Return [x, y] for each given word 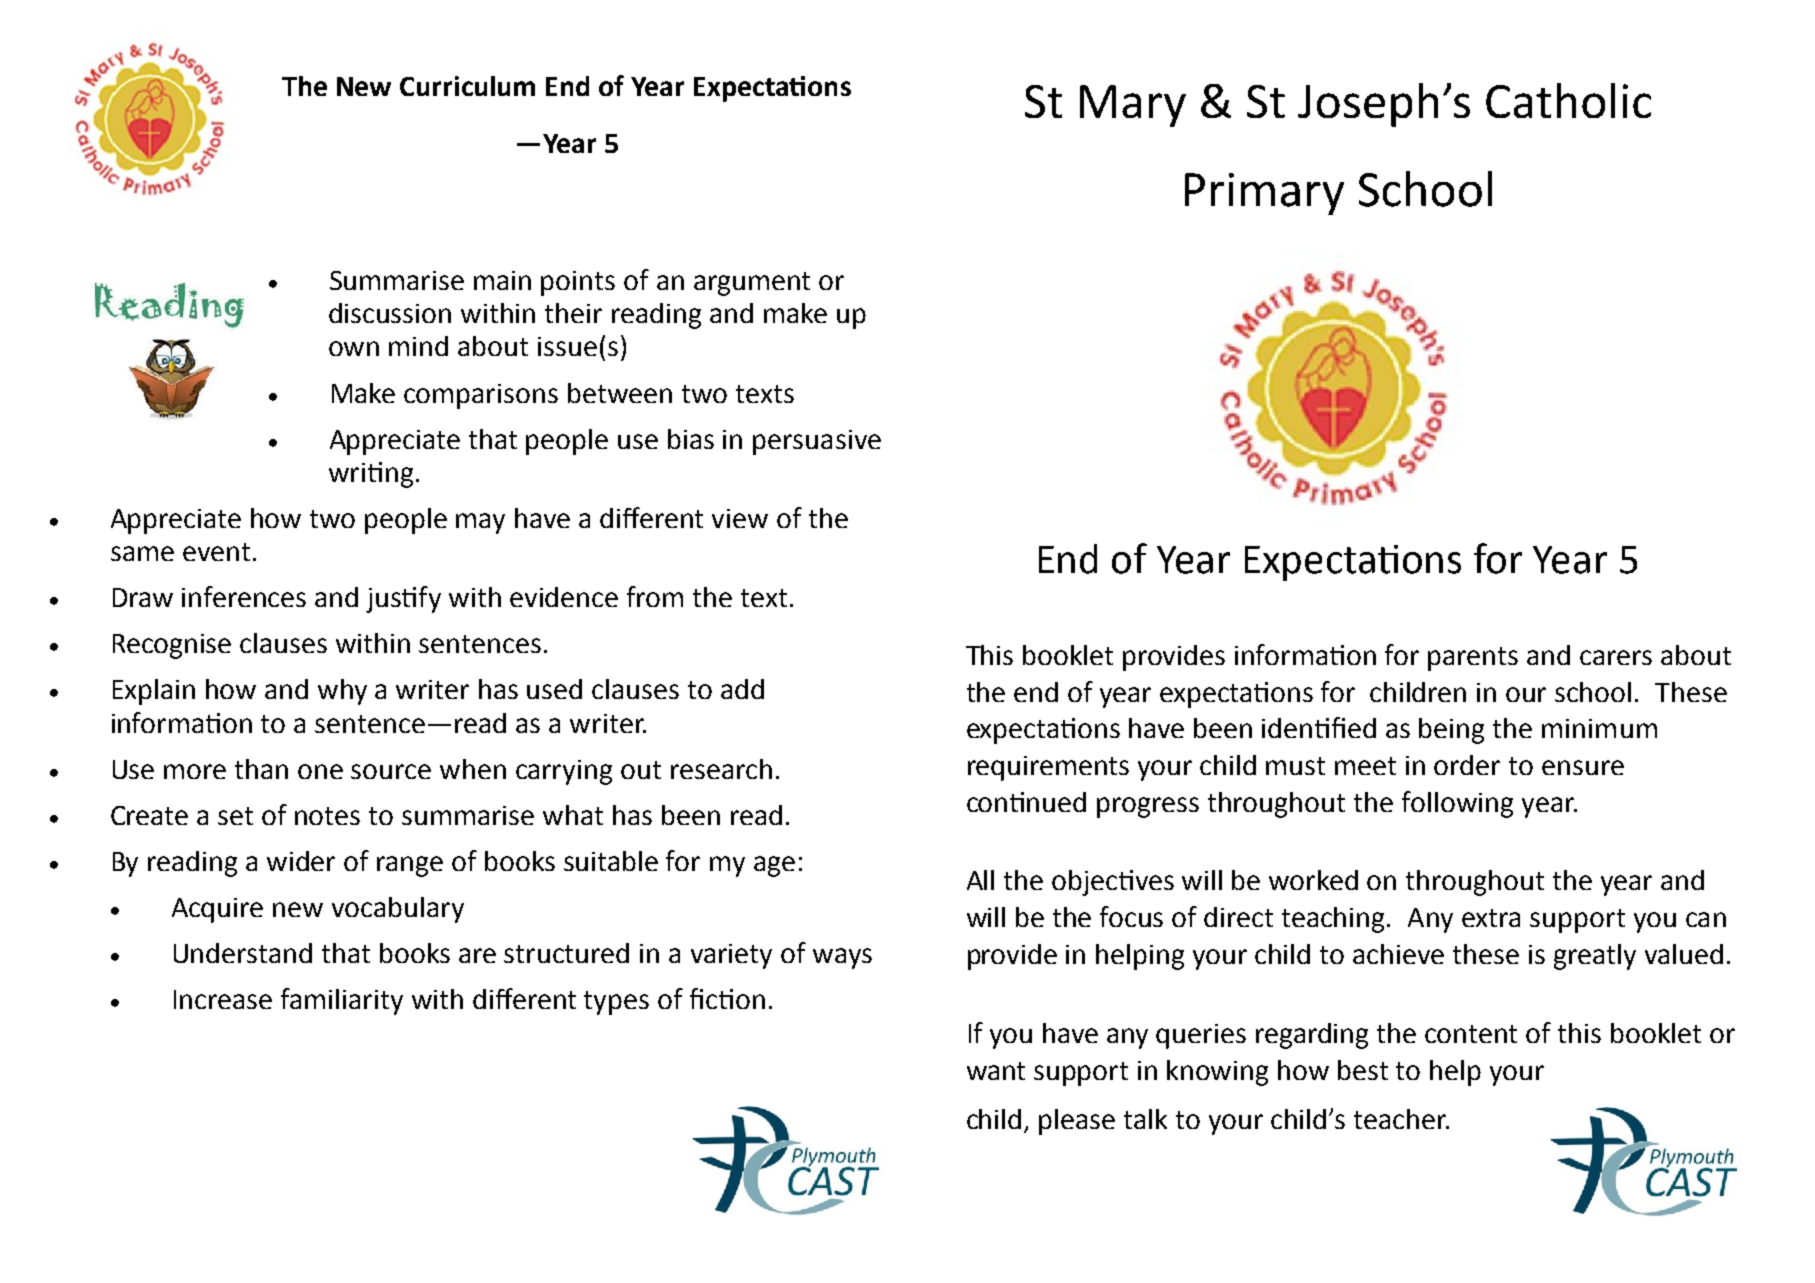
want [996, 1071]
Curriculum [467, 86]
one [320, 771]
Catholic [1568, 100]
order [1467, 765]
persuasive [817, 442]
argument [752, 284]
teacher [1401, 1119]
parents [1473, 659]
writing [371, 475]
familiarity [342, 1001]
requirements [1048, 768]
